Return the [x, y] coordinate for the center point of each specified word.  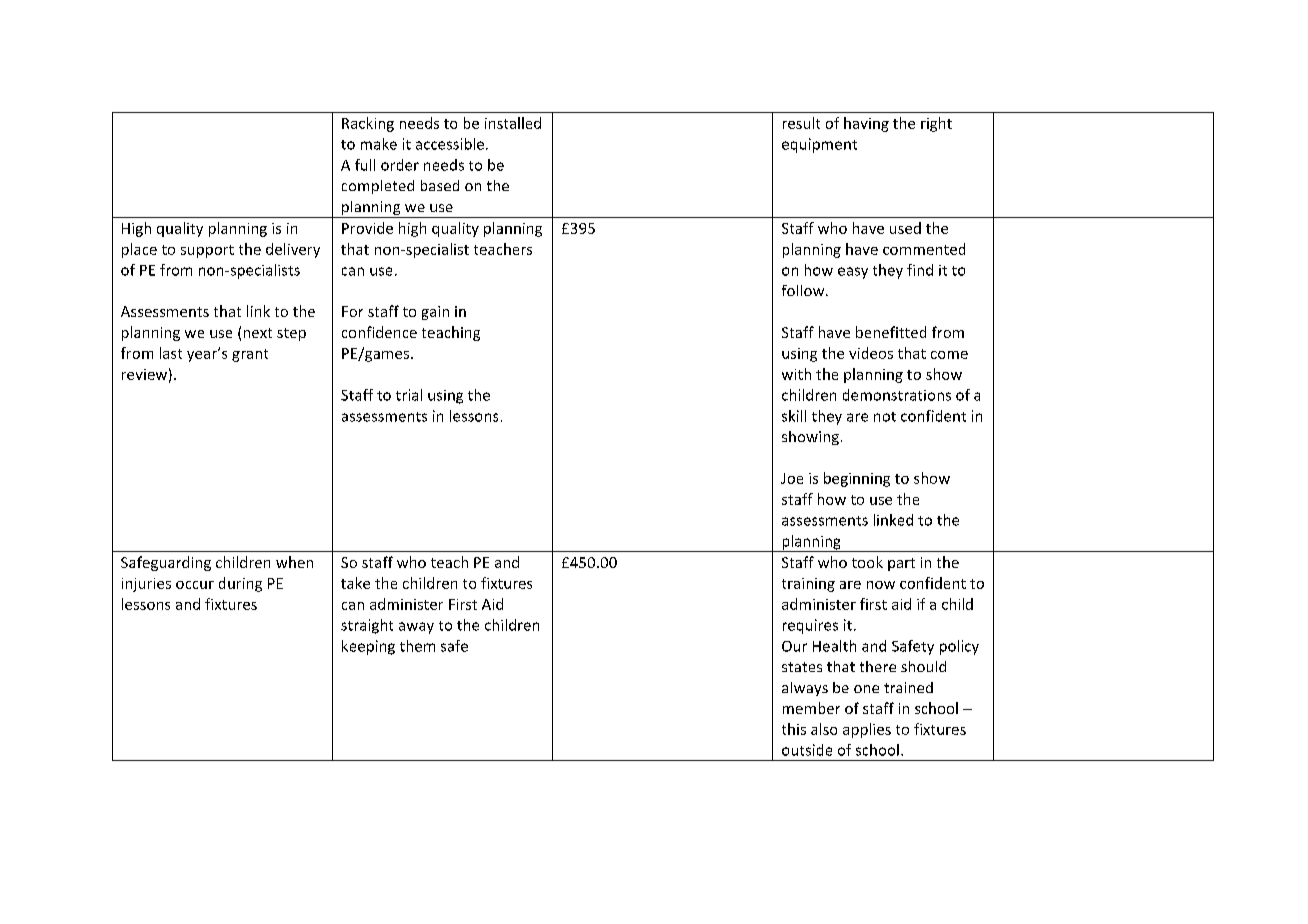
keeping [368, 647]
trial [409, 395]
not [885, 417]
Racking [368, 124]
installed [513, 123]
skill [794, 416]
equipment [819, 145]
